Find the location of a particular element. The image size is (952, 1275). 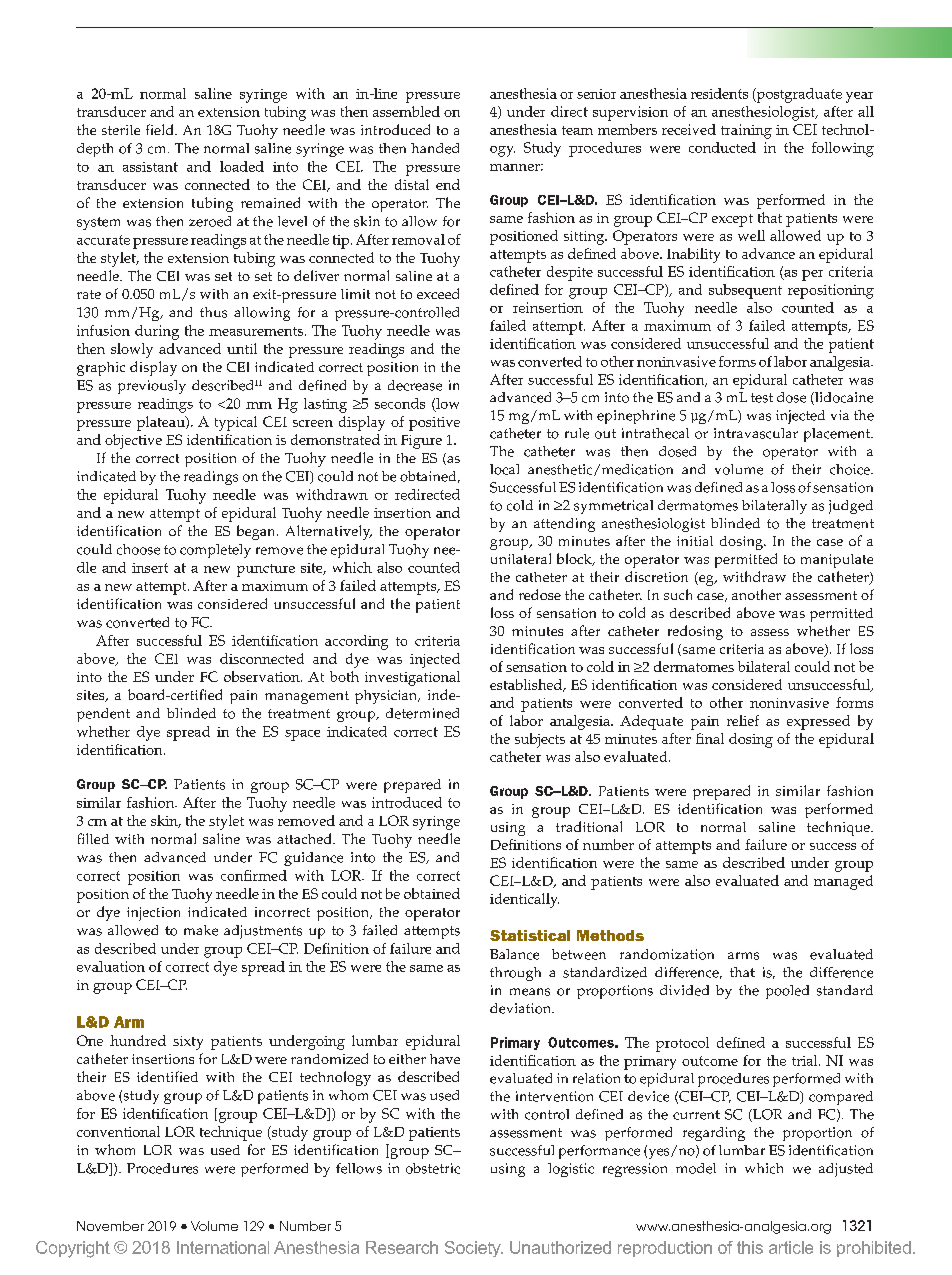

test is located at coordinates (762, 398).
